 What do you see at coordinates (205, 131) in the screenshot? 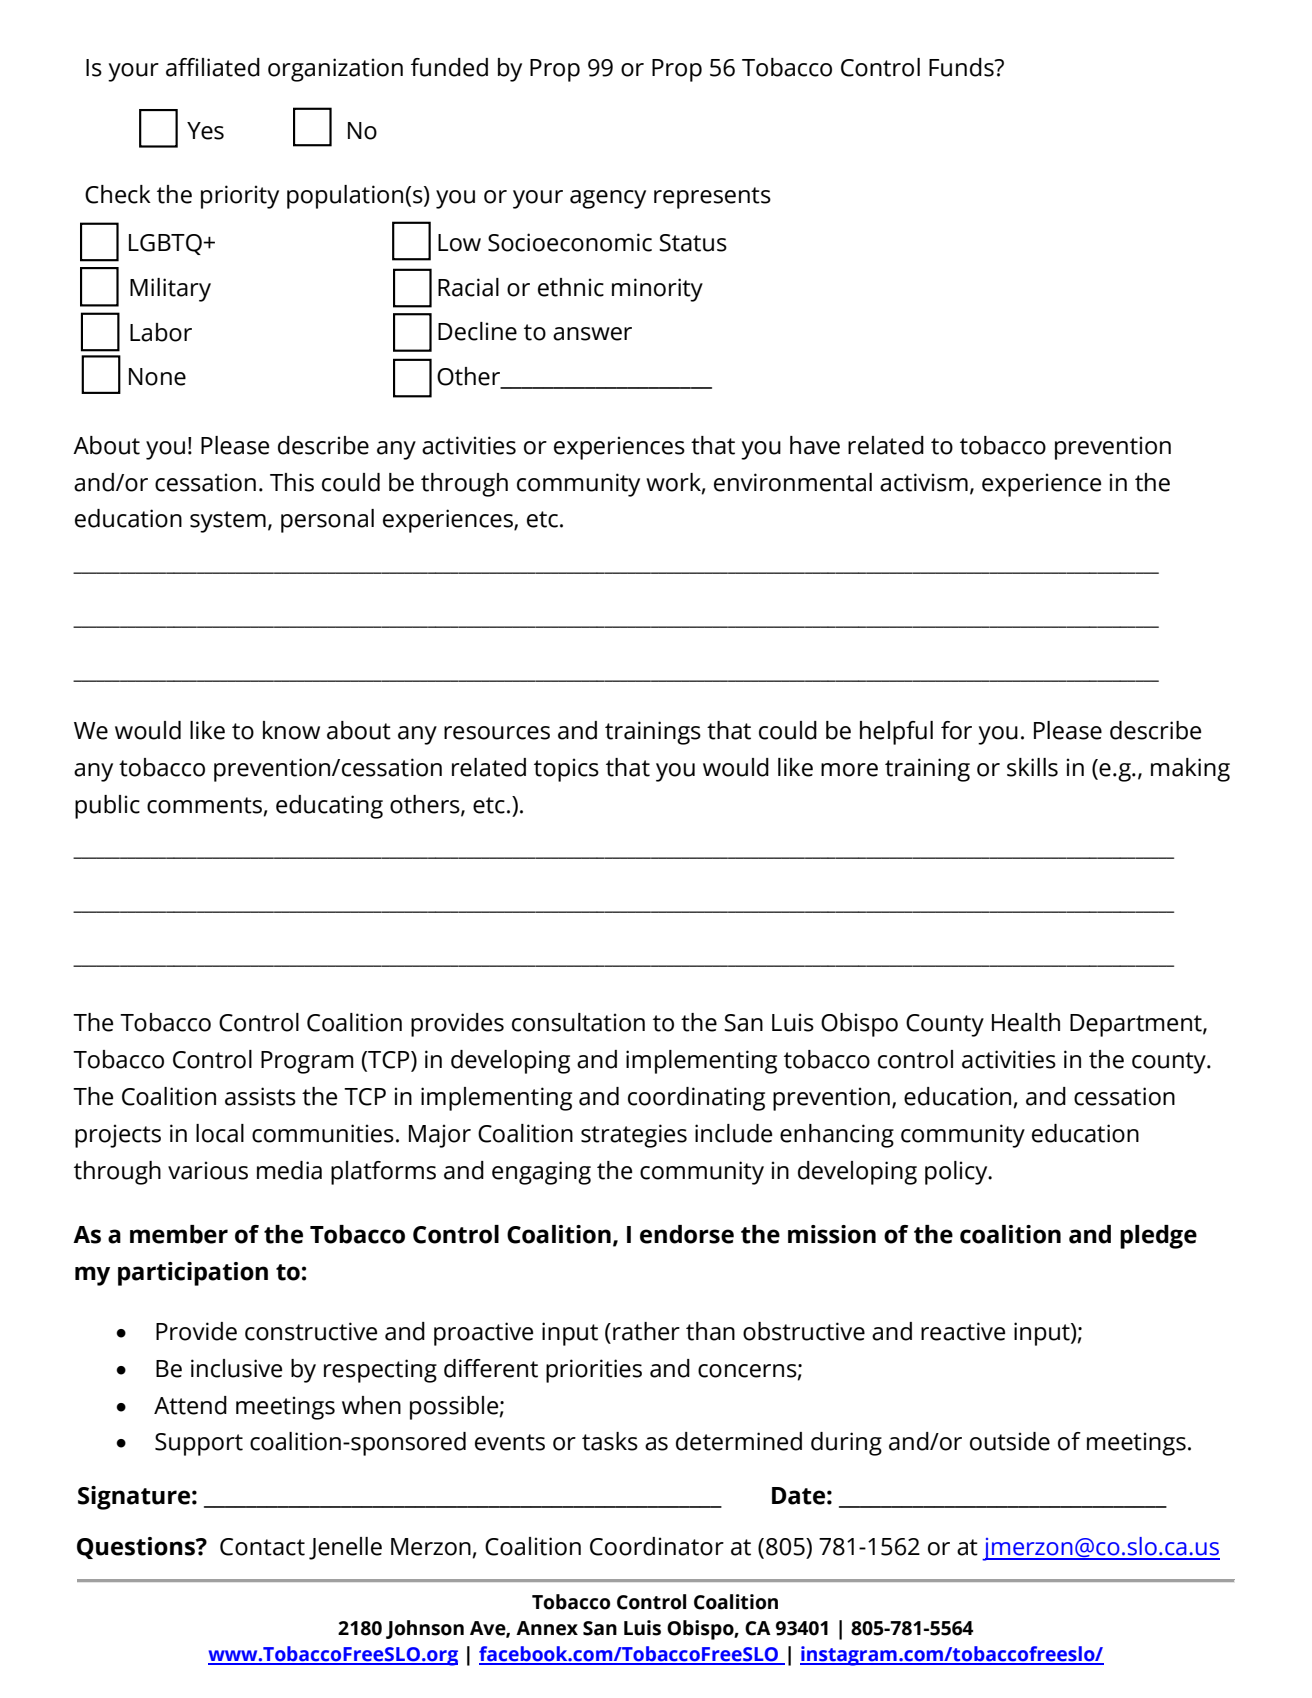
I see `Yes` at bounding box center [205, 131].
